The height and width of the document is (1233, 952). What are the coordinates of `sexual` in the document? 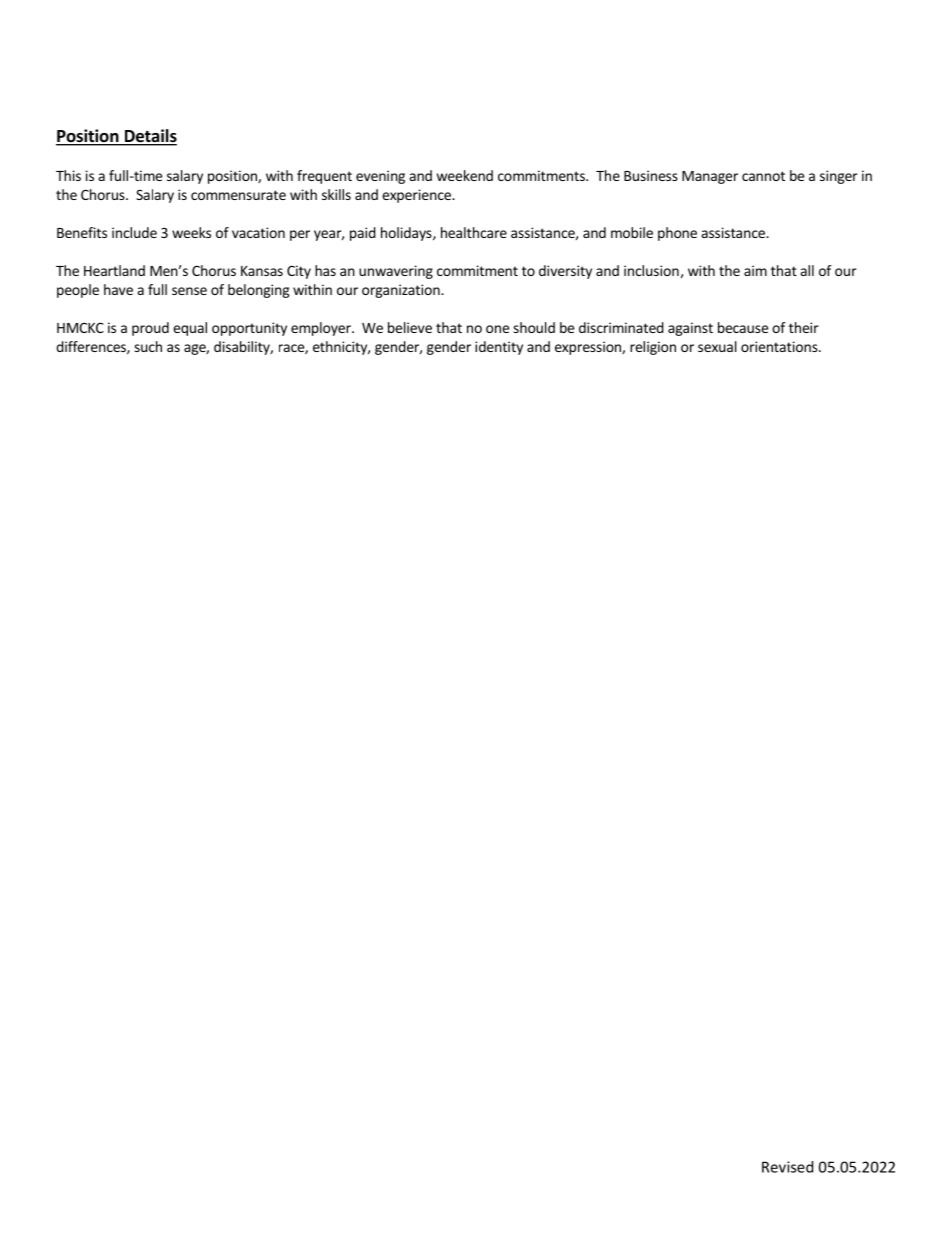 It's located at (717, 346).
